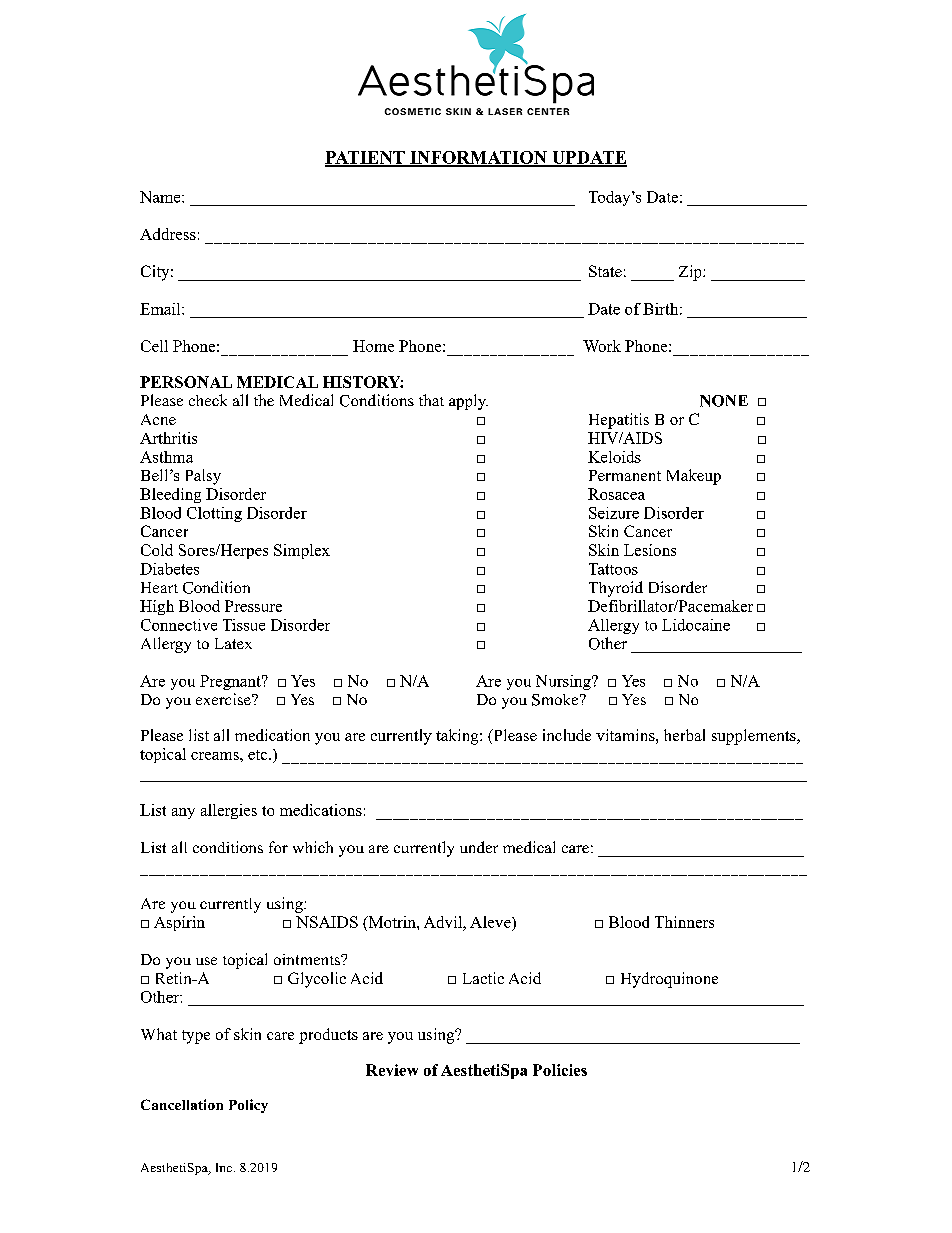 The height and width of the page is (1233, 952). I want to click on Nursing, so click(564, 682).
